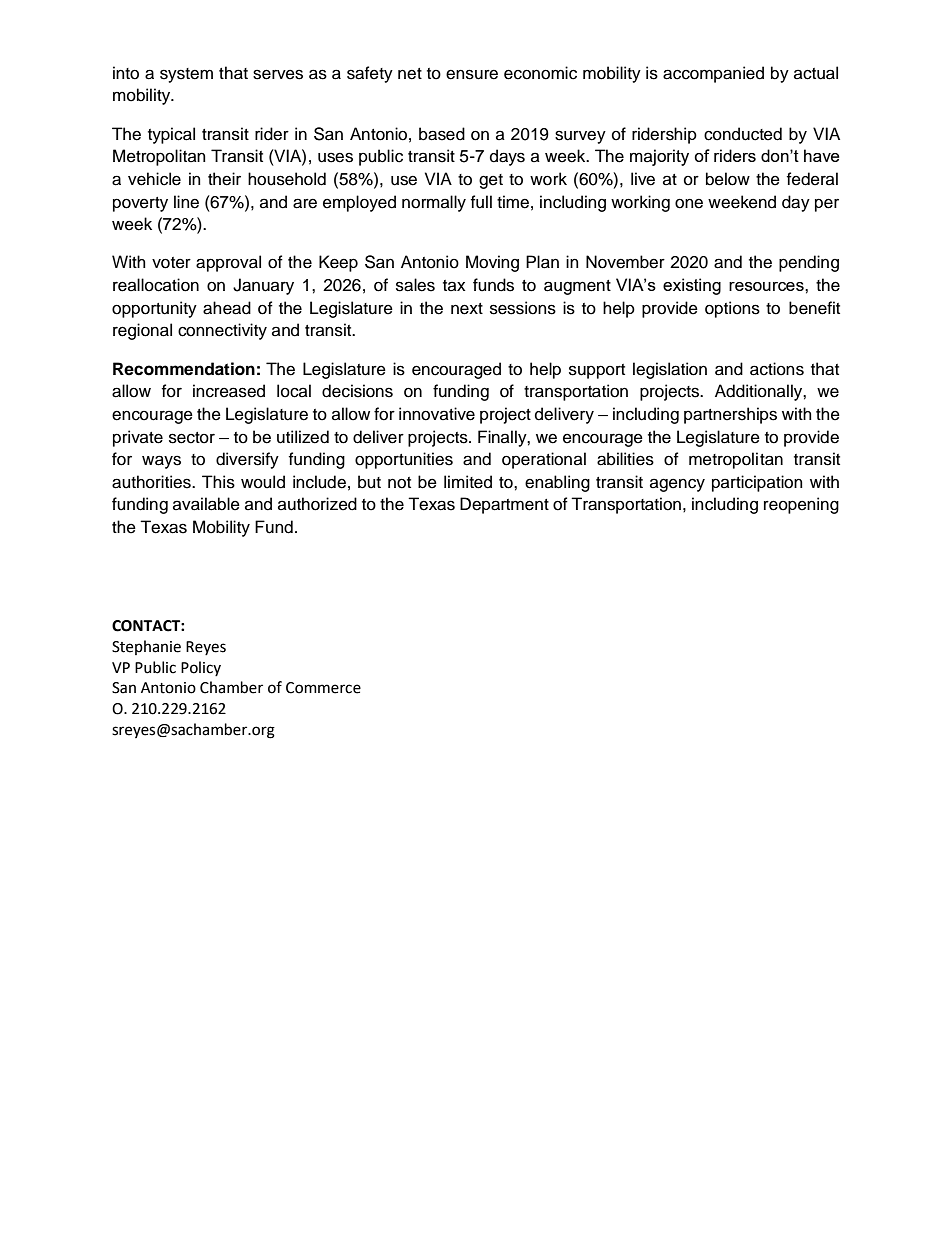  What do you see at coordinates (713, 74) in the document?
I see `accompanied` at bounding box center [713, 74].
